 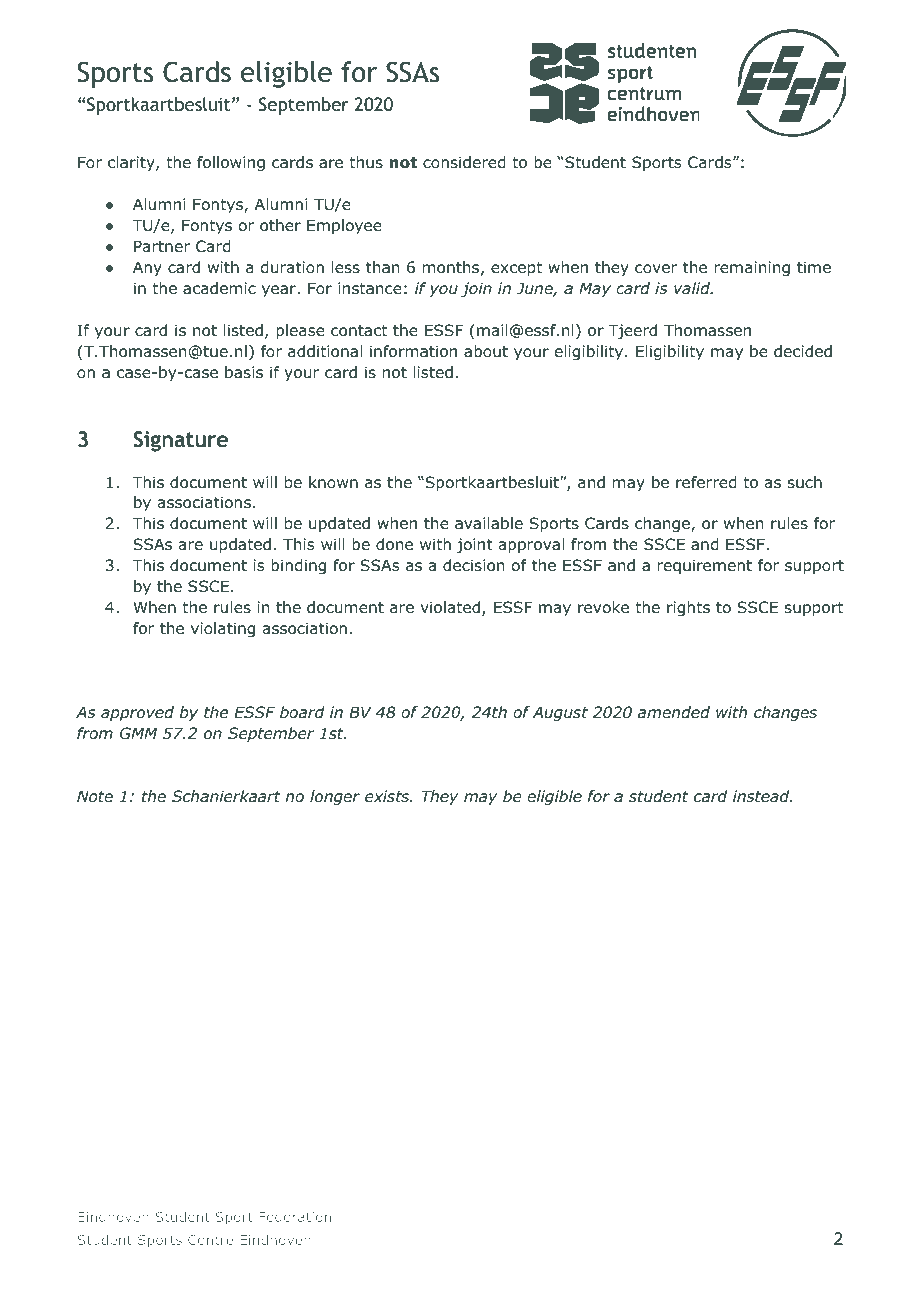 I want to click on remaining, so click(x=752, y=269).
